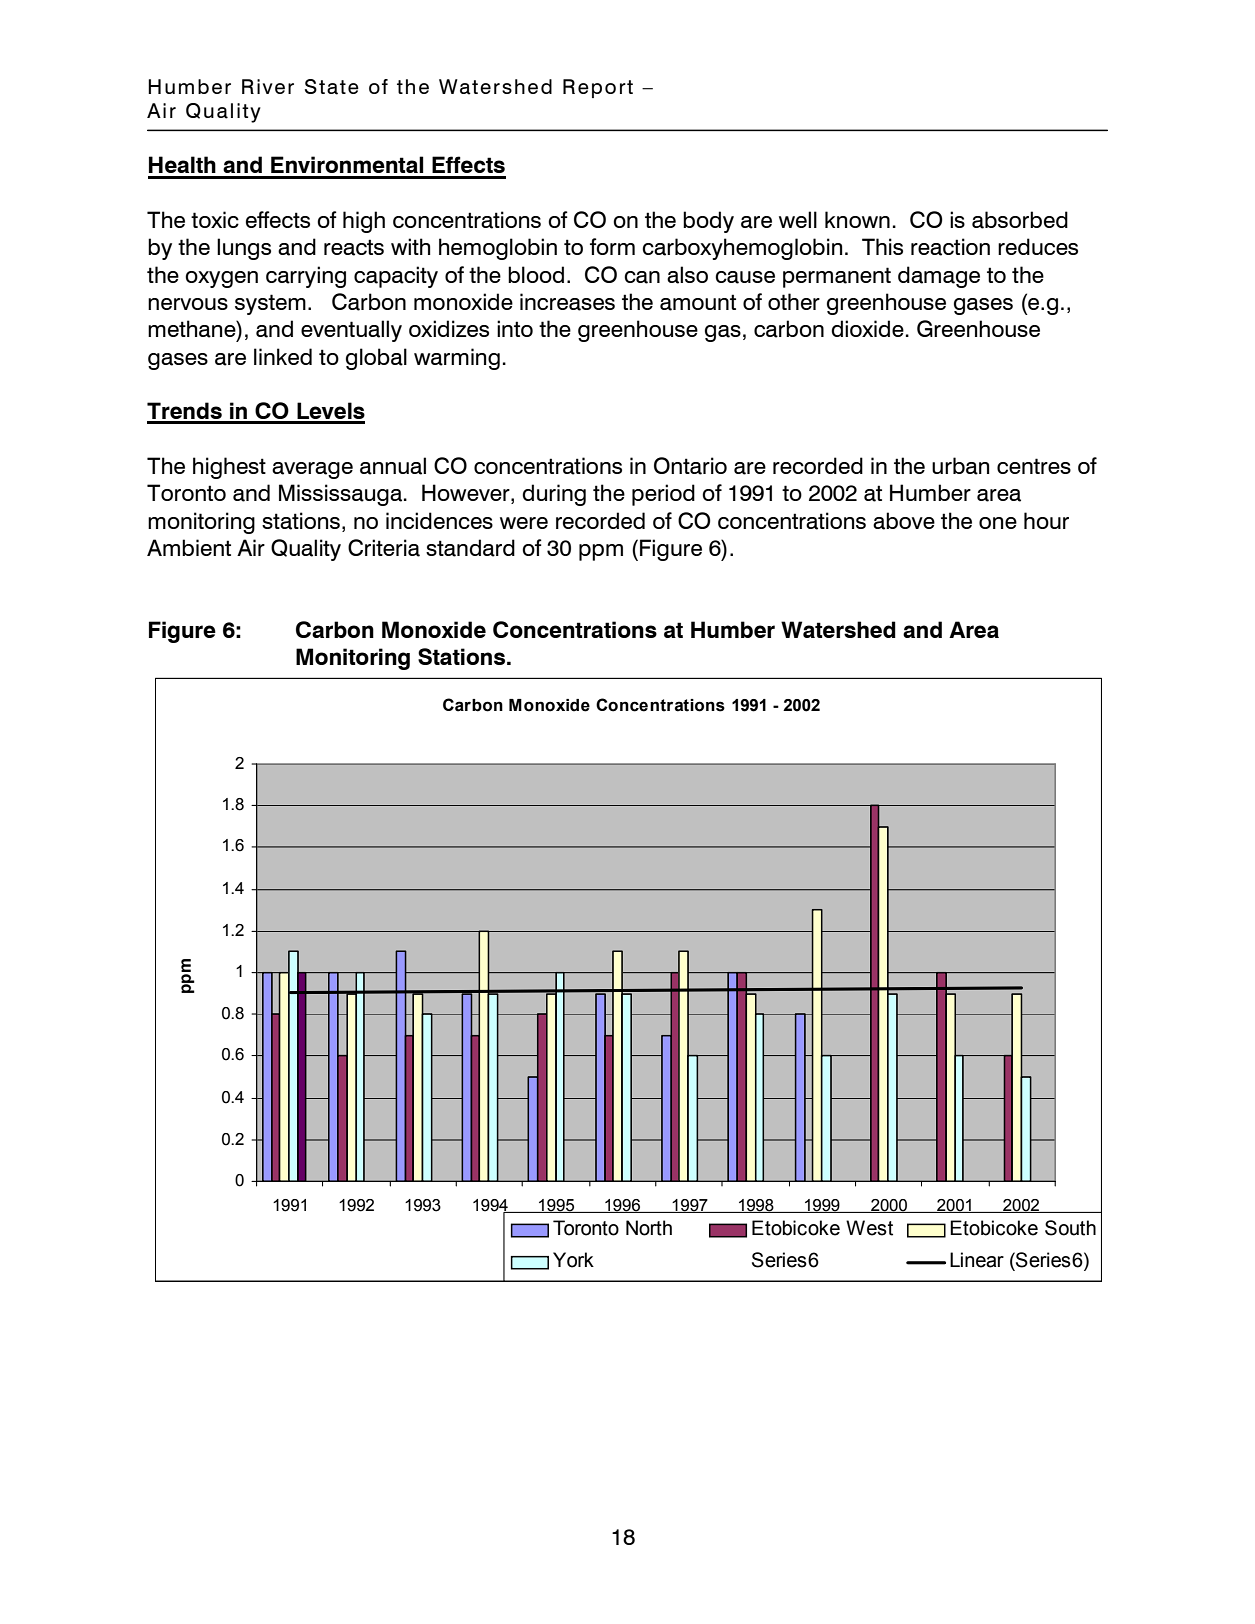 This page has width=1255, height=1624. Describe the element at coordinates (663, 495) in the page. I see `period` at that location.
